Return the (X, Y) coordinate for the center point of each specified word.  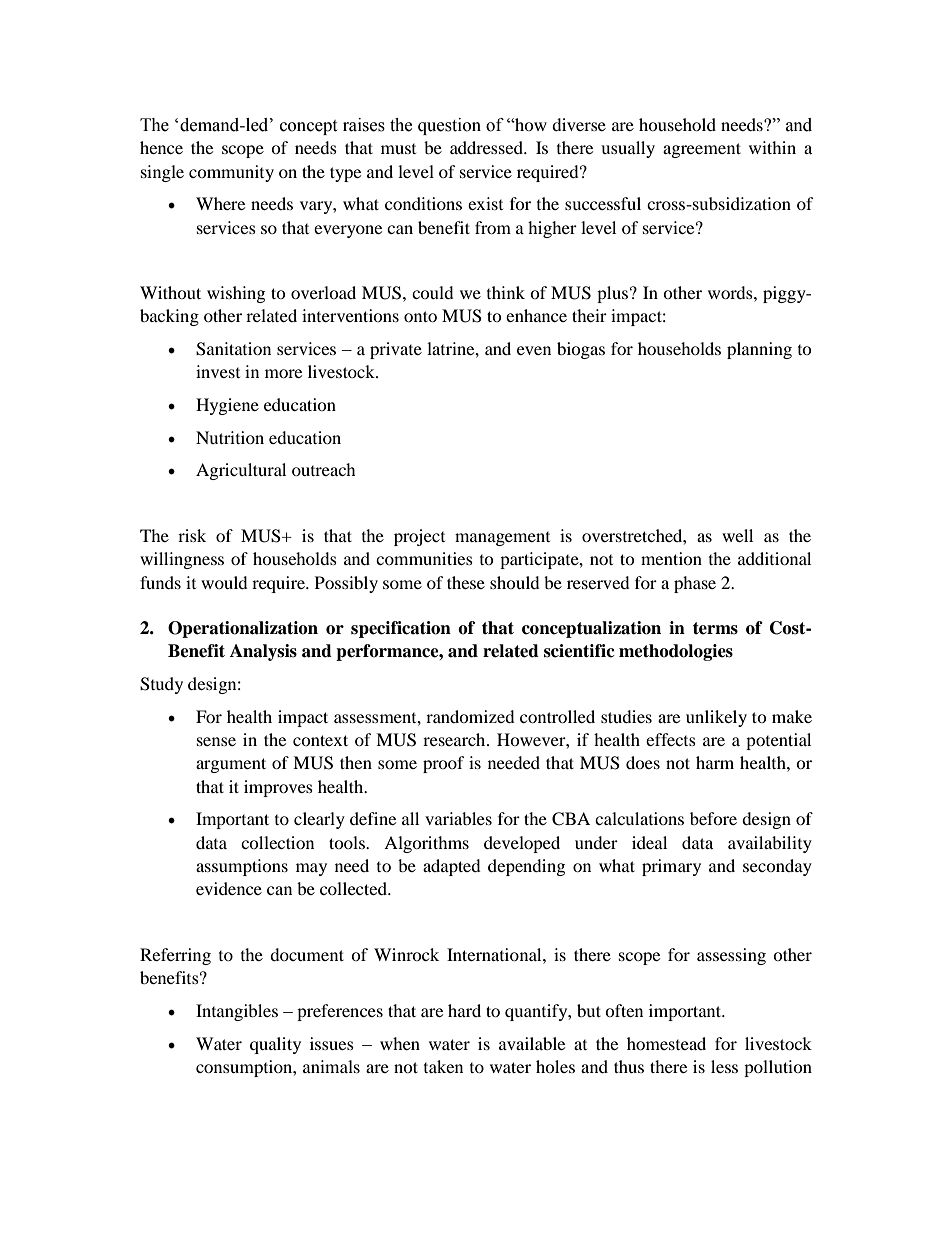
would (224, 582)
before (713, 818)
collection (277, 842)
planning (759, 350)
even (534, 350)
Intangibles (237, 1012)
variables (458, 818)
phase (695, 584)
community (231, 173)
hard (464, 1010)
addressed (487, 147)
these (466, 582)
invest (218, 371)
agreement (702, 150)
